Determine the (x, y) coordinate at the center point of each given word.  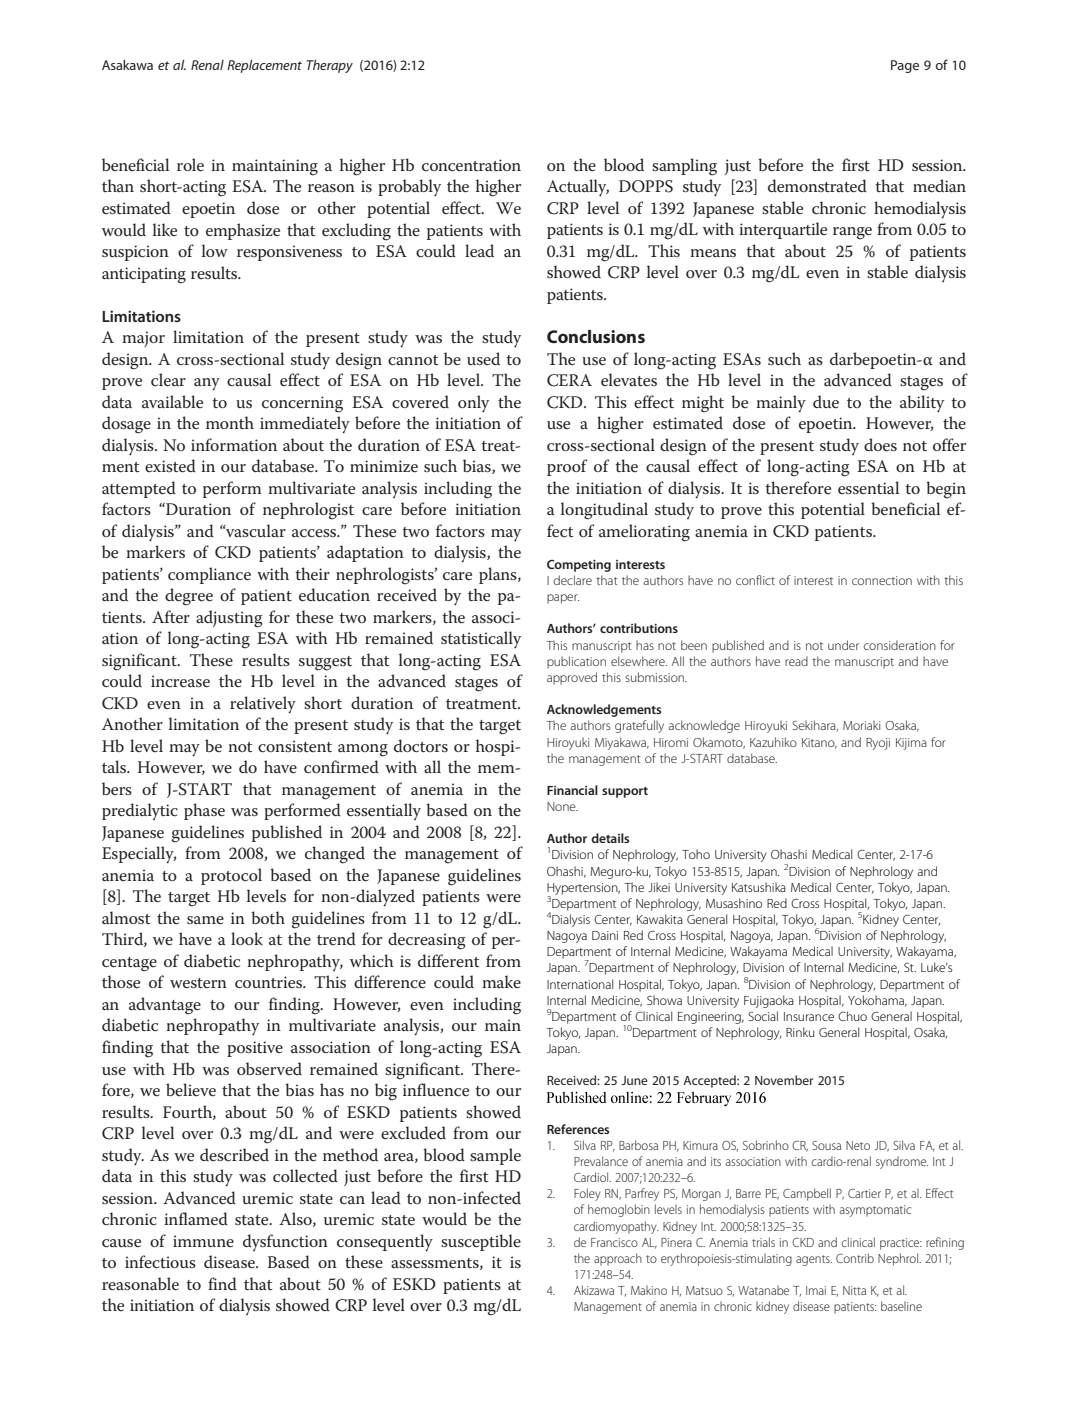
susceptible (481, 1242)
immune (203, 1241)
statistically (481, 640)
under (843, 645)
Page (905, 66)
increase (180, 681)
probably (409, 188)
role (190, 165)
